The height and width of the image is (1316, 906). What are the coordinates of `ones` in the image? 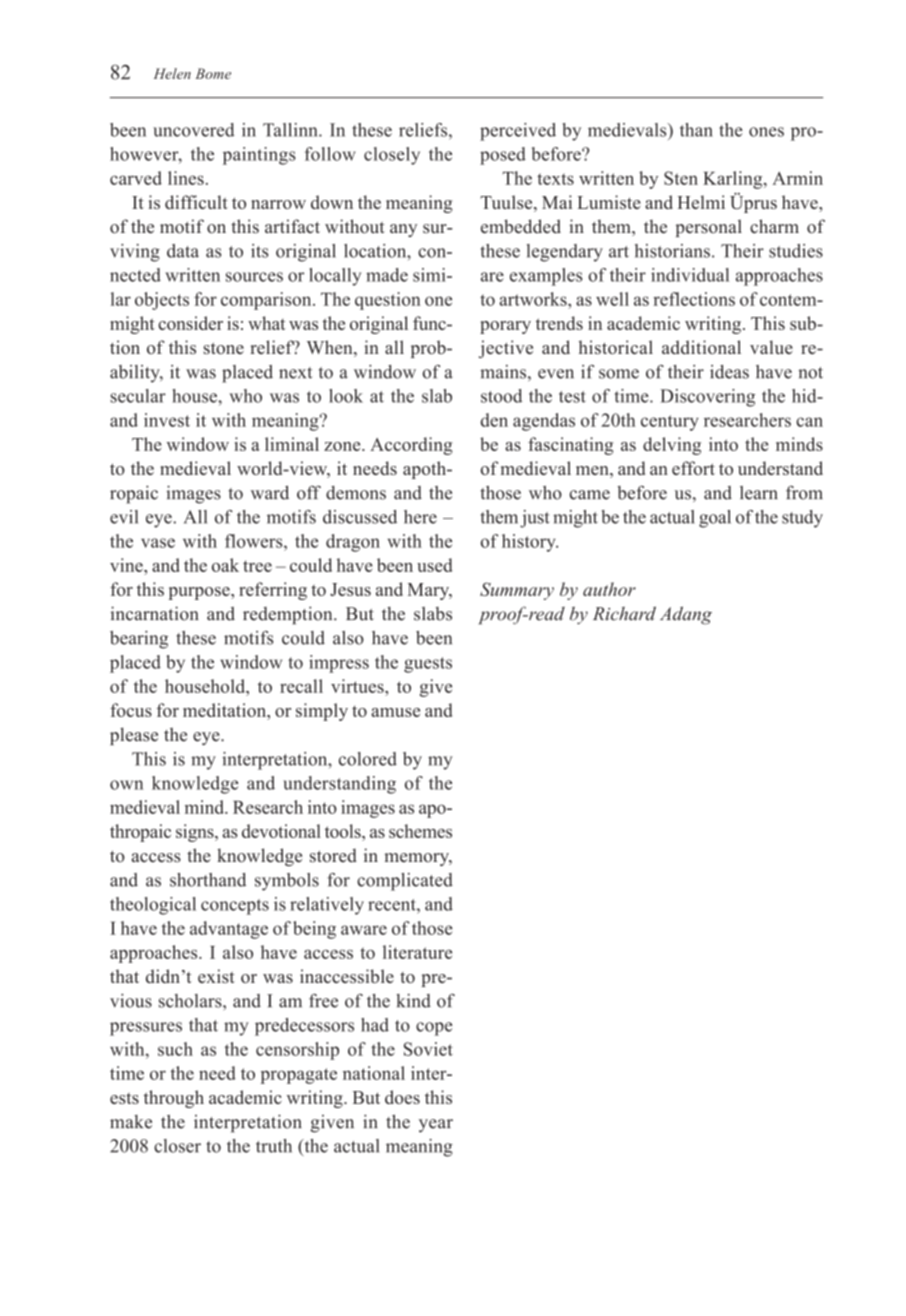 It's located at (766, 132).
